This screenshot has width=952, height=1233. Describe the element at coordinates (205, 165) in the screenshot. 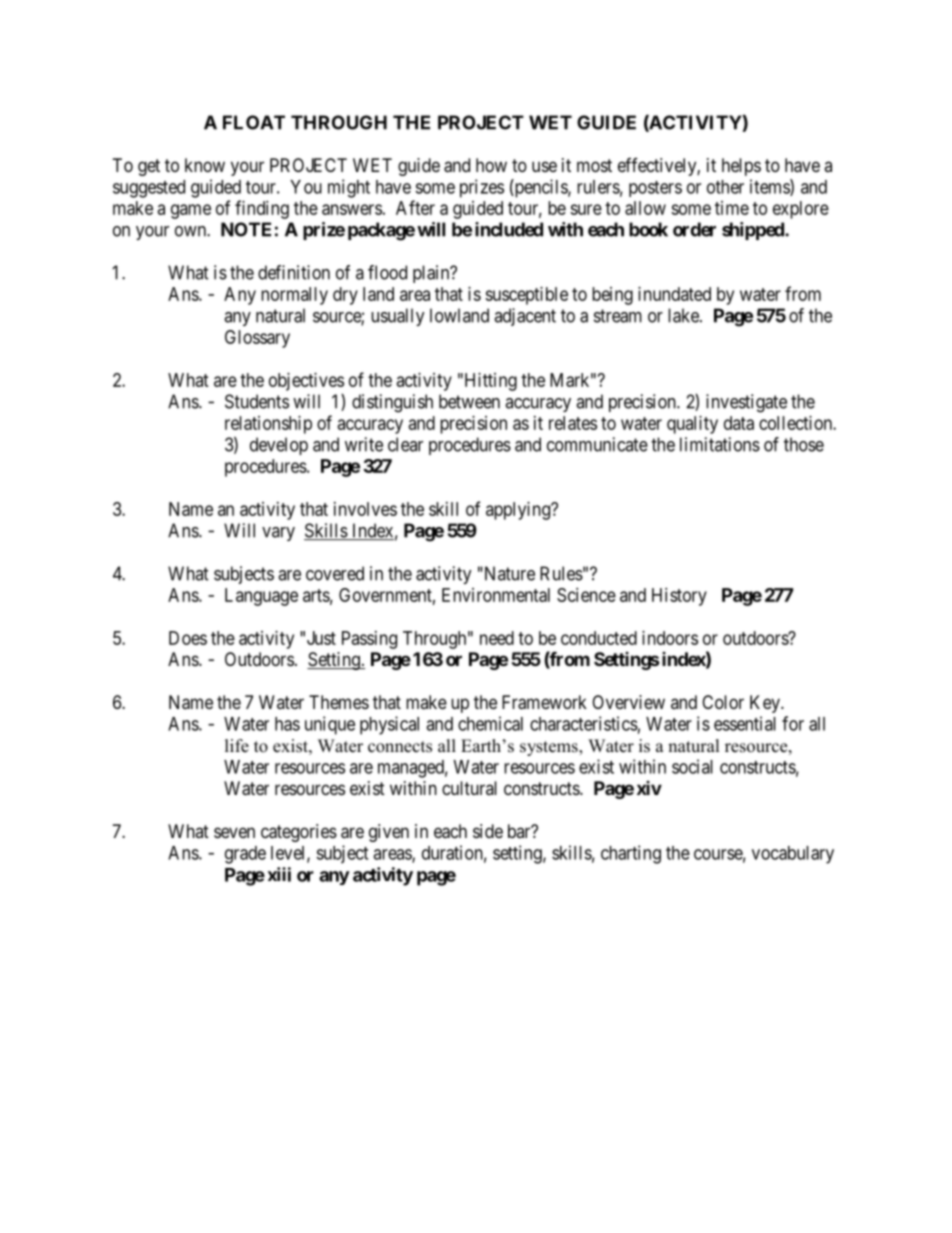

I see `know` at that location.
